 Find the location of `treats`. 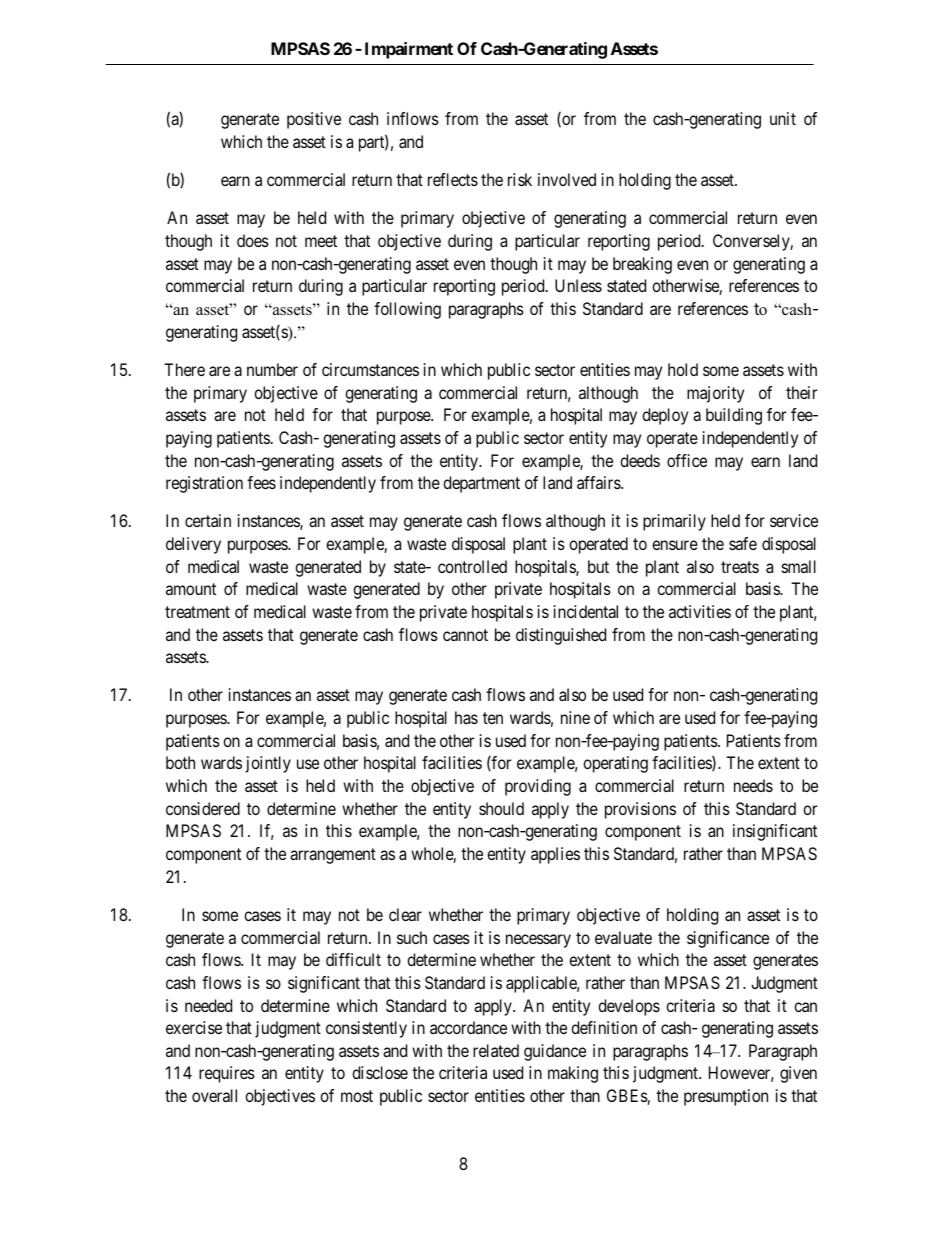

treats is located at coordinates (740, 567).
